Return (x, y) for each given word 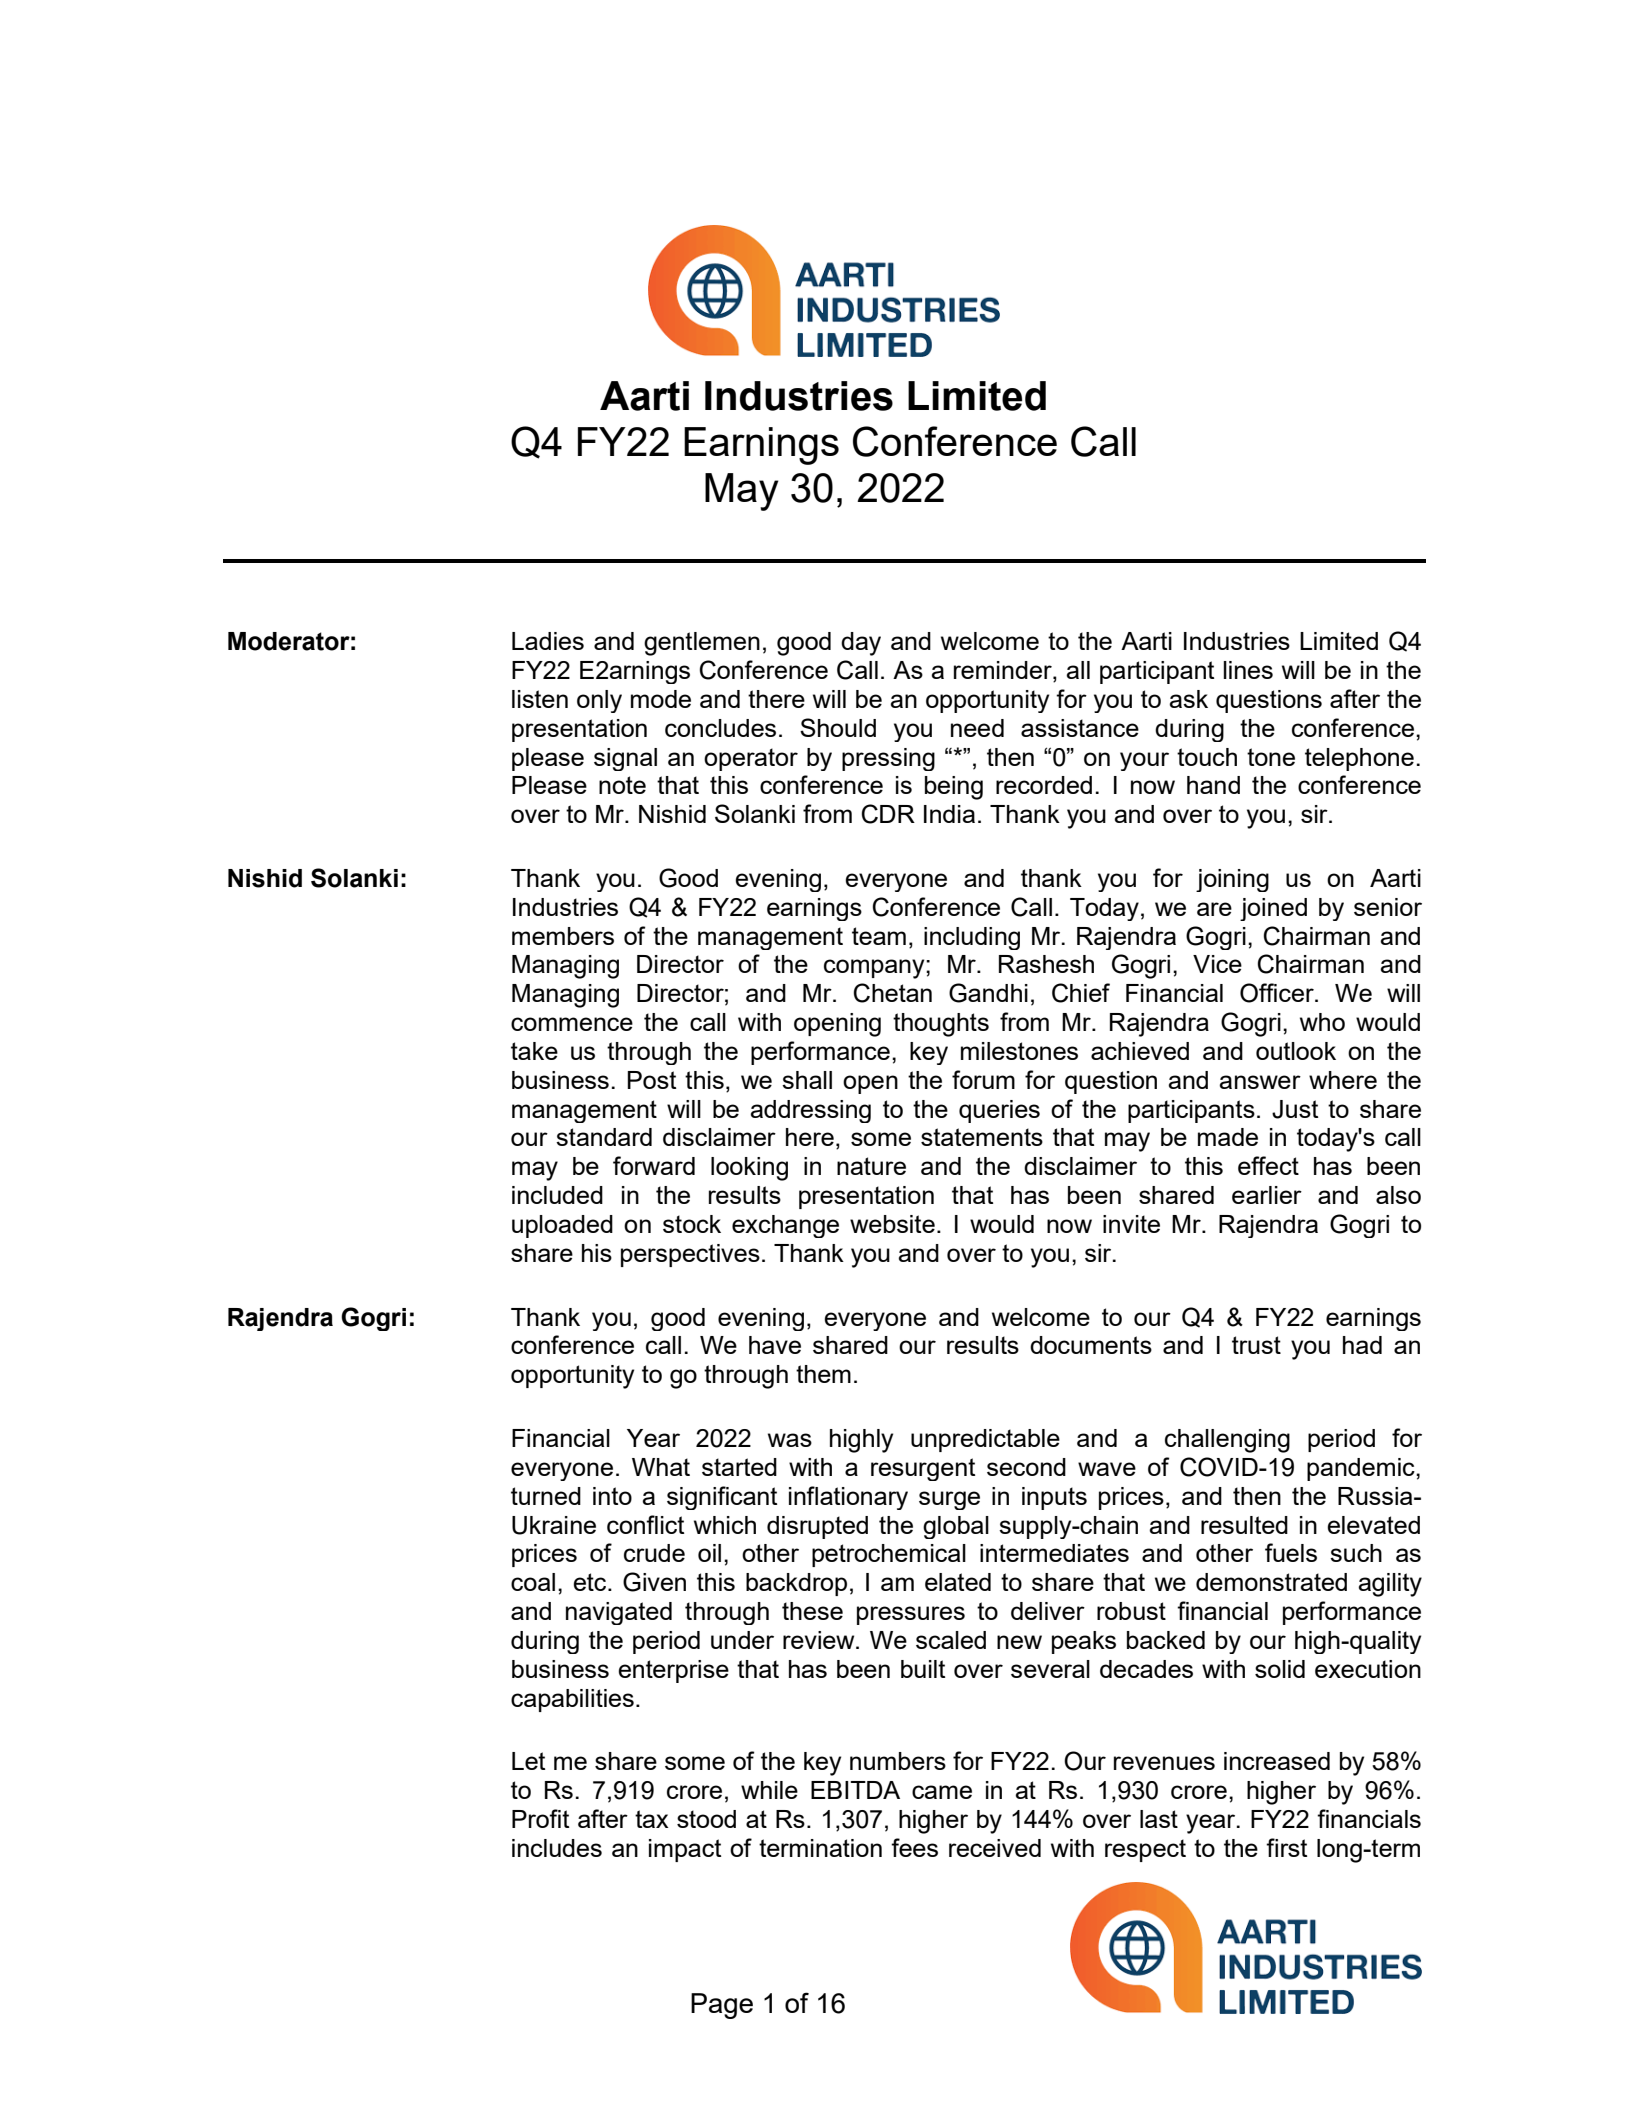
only (599, 701)
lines (1248, 670)
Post (652, 1080)
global (956, 1527)
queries (999, 1111)
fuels (1291, 1552)
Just (1295, 1109)
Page (722, 2006)
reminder (1004, 671)
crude (654, 1553)
